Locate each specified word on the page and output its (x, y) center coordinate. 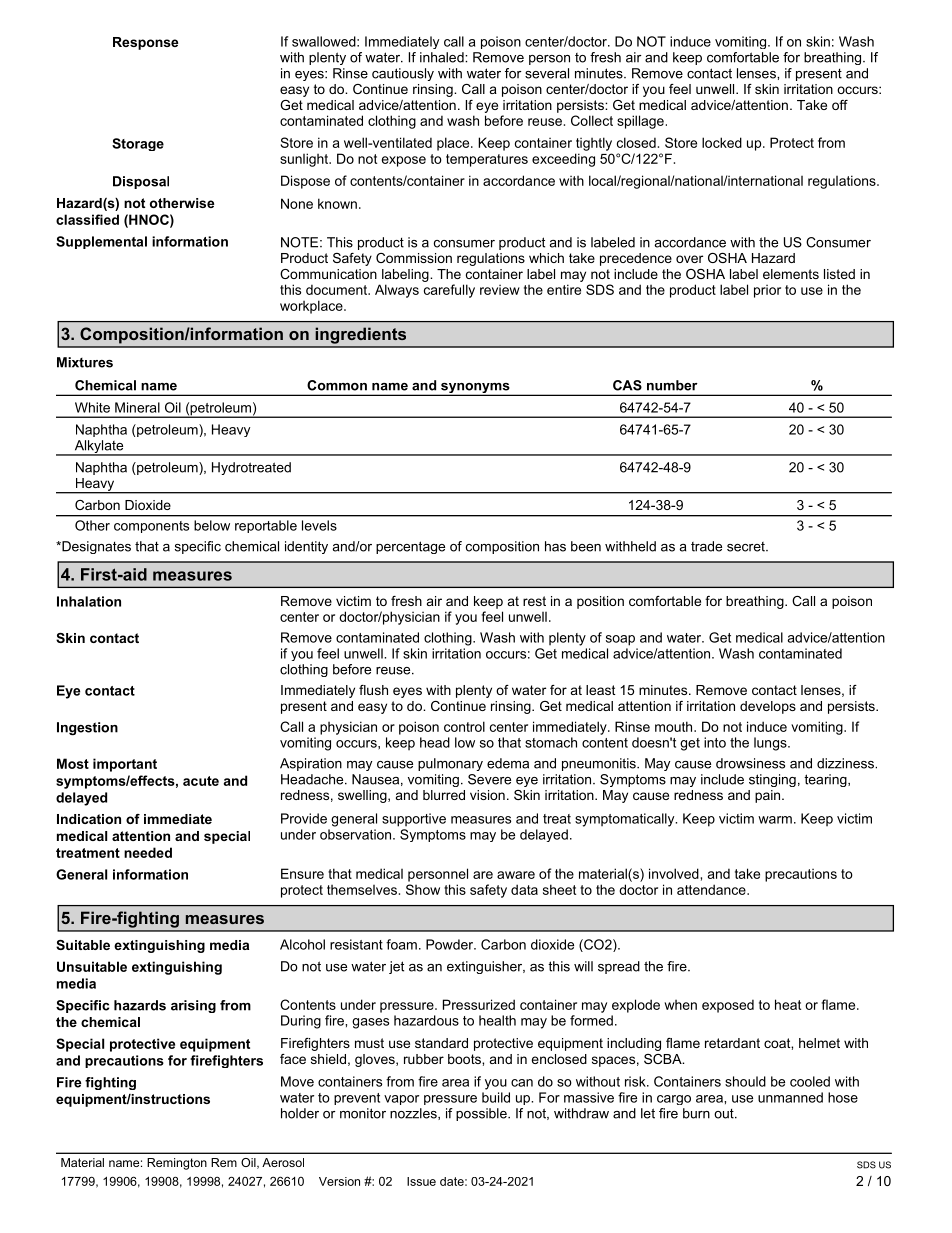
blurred (444, 795)
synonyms (475, 389)
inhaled (443, 57)
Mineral (137, 407)
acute (201, 781)
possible (482, 1114)
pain (769, 796)
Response (145, 43)
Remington (177, 1164)
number (672, 385)
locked (722, 142)
